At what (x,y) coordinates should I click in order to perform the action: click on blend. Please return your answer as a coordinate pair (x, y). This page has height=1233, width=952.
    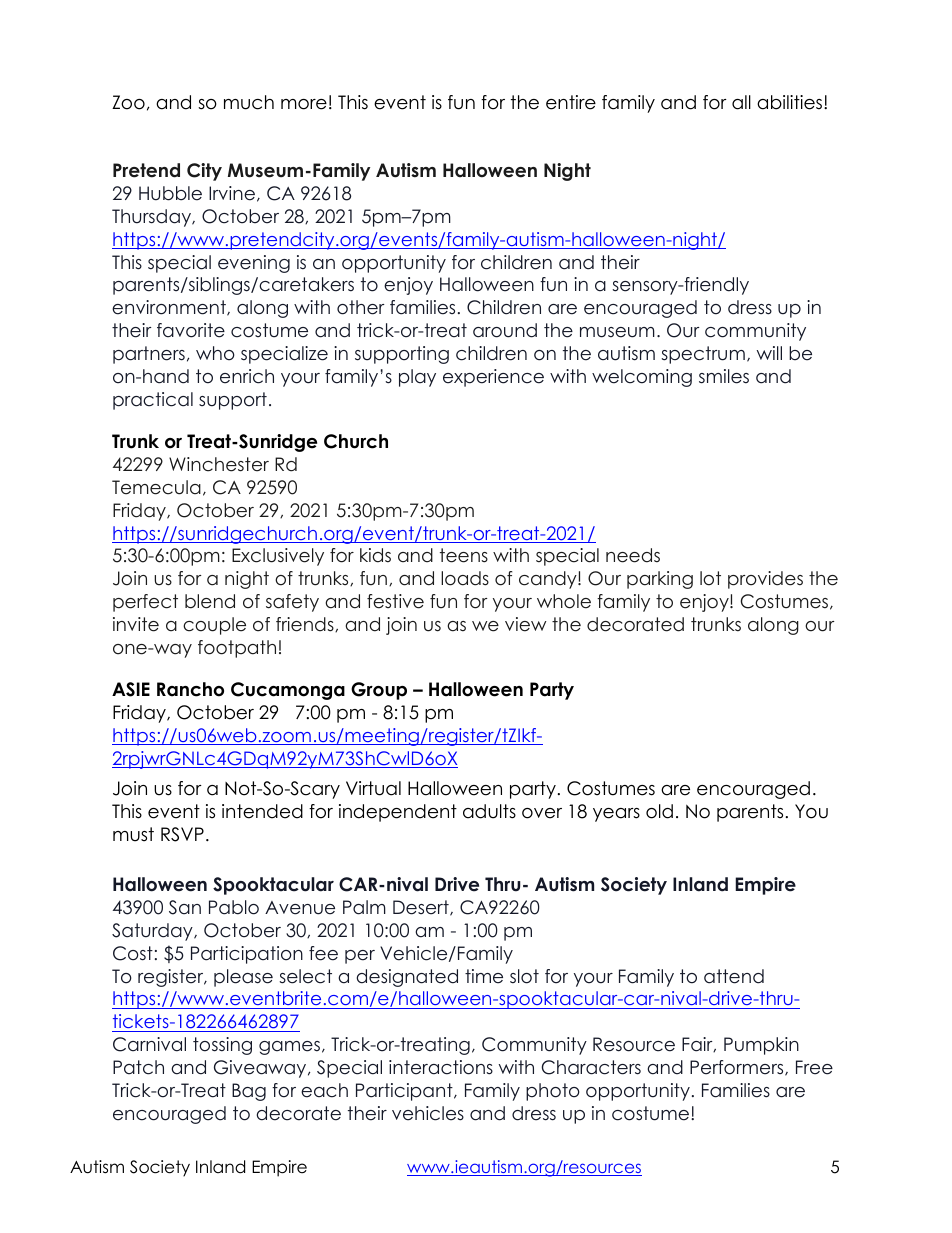
    Looking at the image, I should click on (210, 601).
